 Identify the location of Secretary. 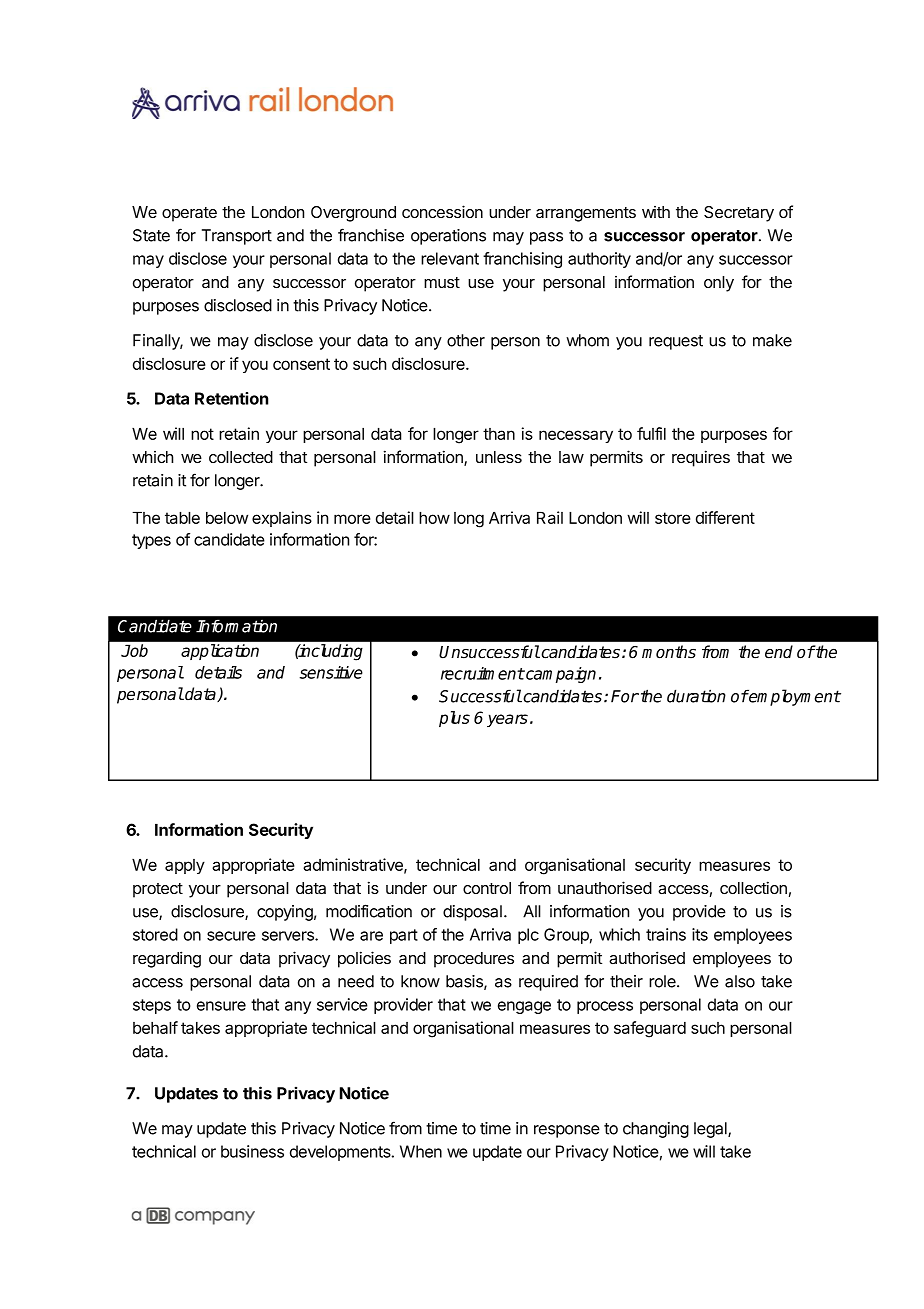
(739, 214).
